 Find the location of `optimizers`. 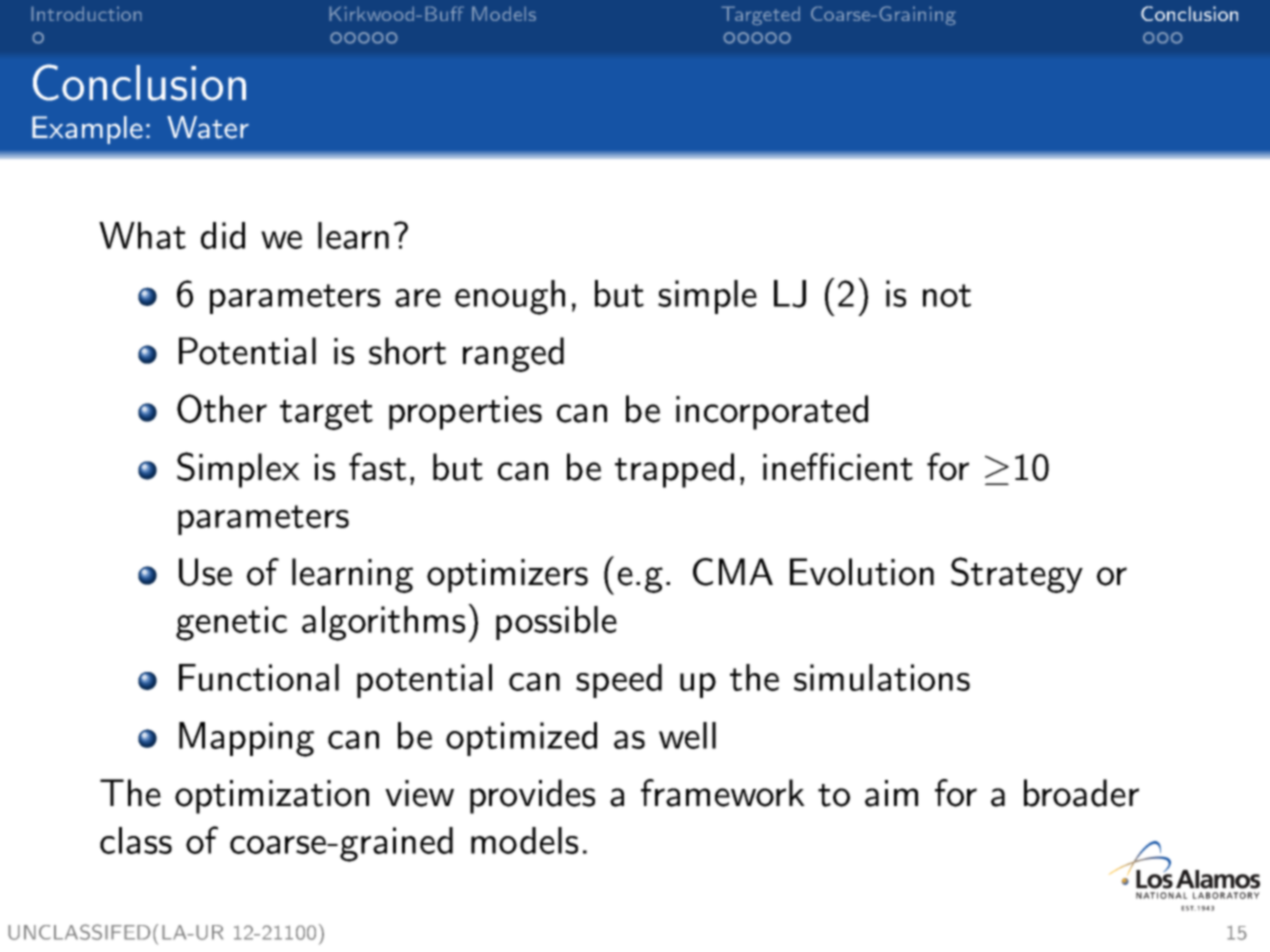

optimizers is located at coordinates (507, 576).
